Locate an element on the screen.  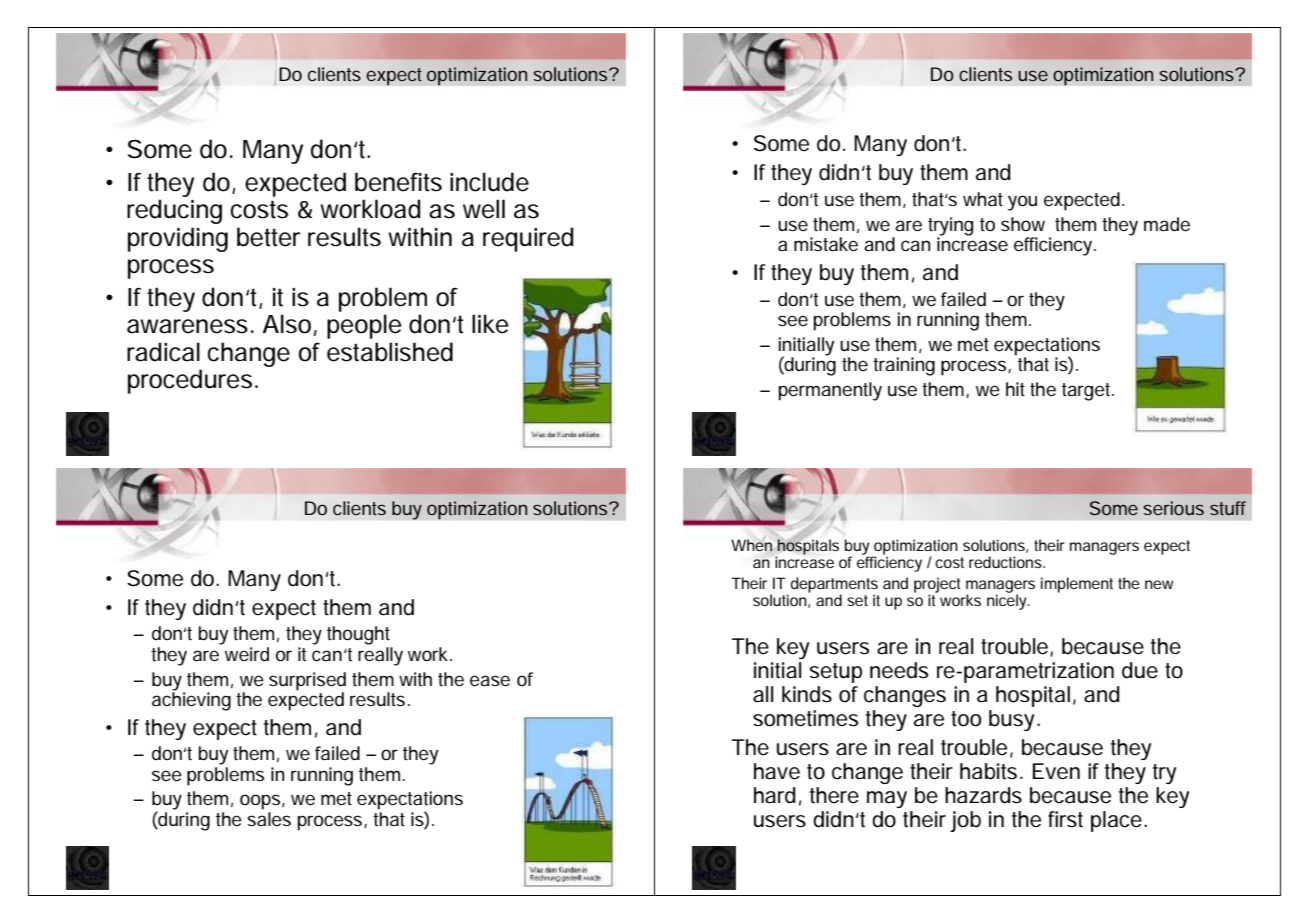
surprised is located at coordinates (307, 681).
